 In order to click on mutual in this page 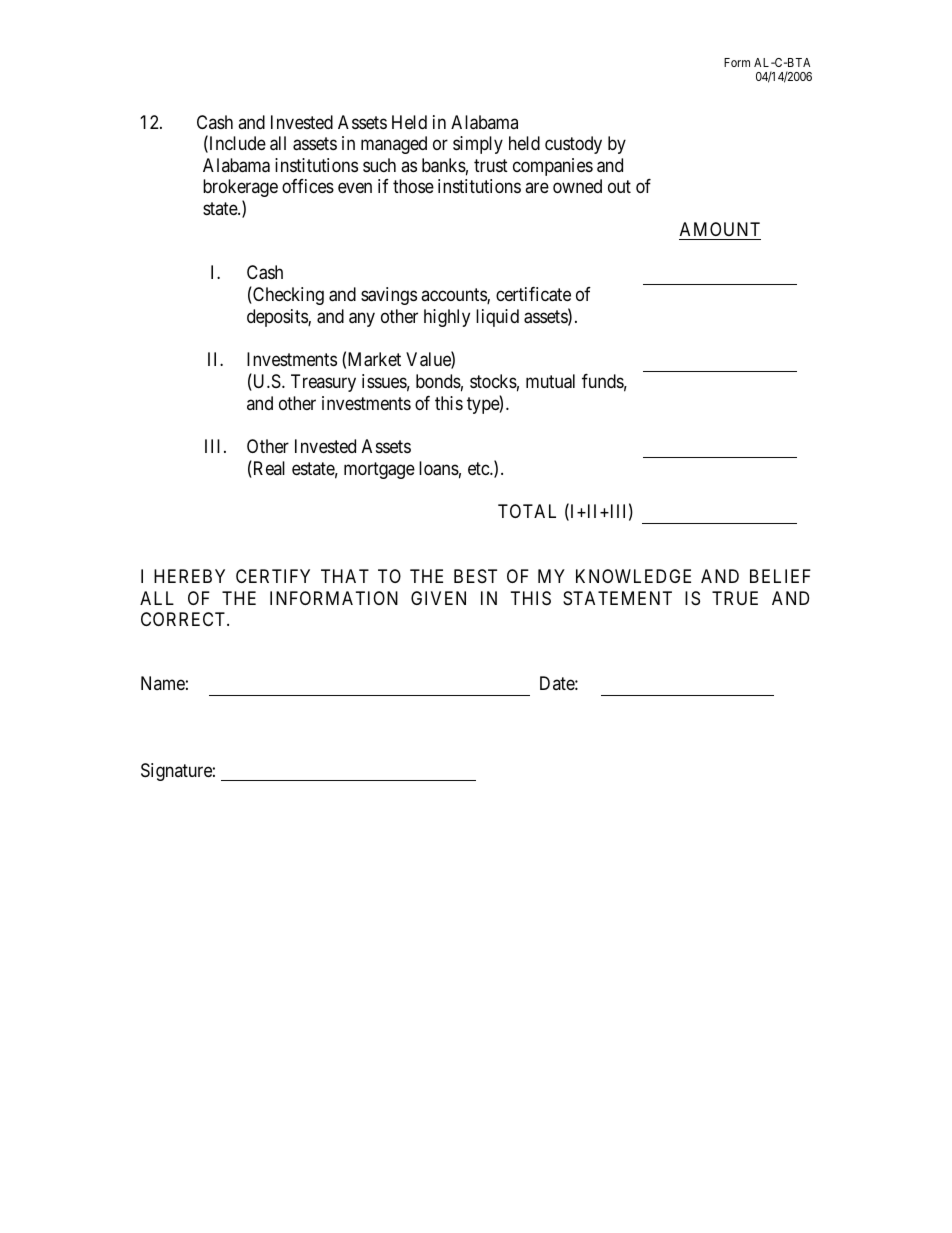, I will do `click(550, 381)`.
